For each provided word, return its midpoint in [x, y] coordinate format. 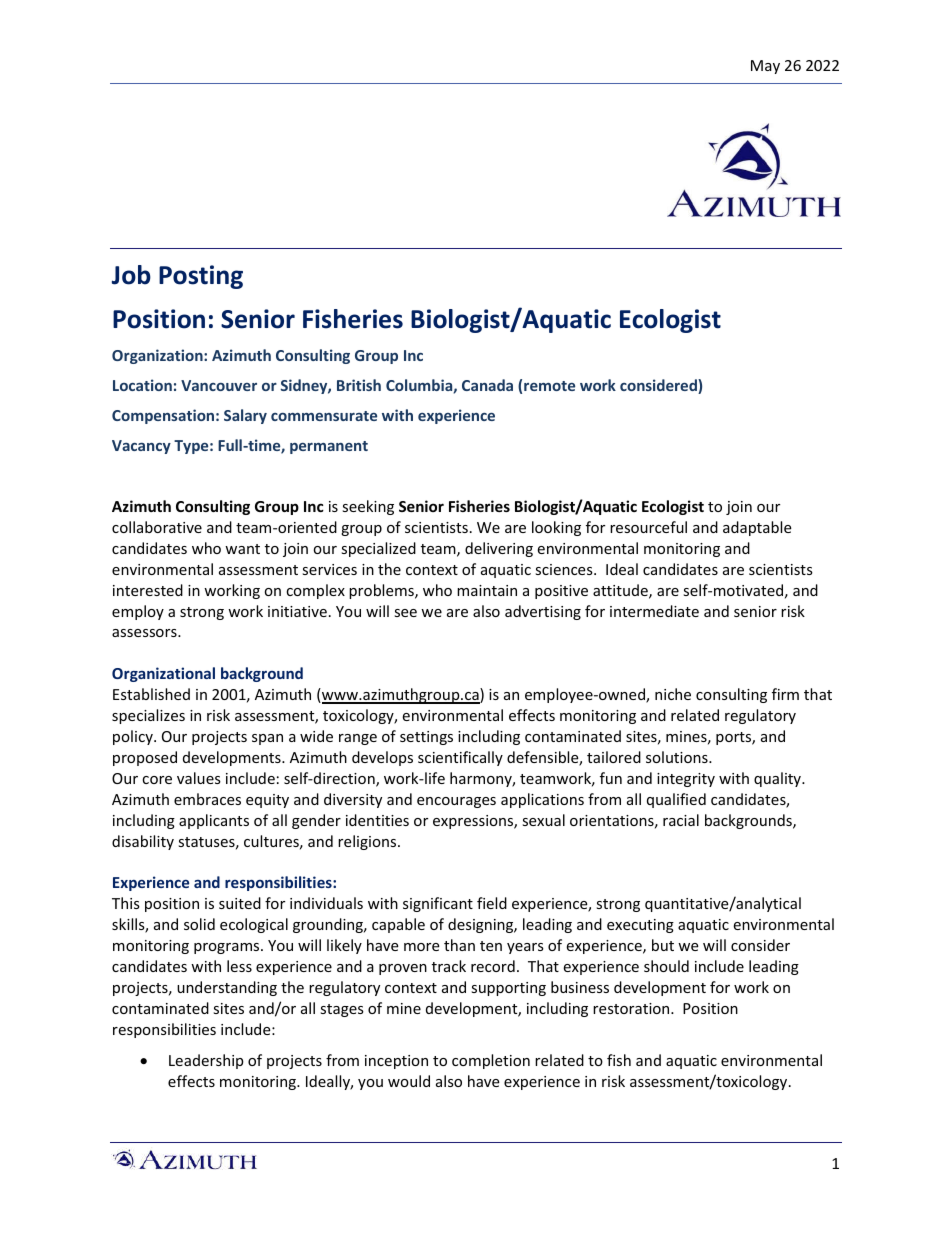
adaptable [757, 528]
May [765, 67]
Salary [245, 416]
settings [426, 738]
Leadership [206, 1061]
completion [491, 1061]
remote [549, 386]
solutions [678, 757]
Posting [201, 277]
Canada [487, 385]
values [199, 778]
